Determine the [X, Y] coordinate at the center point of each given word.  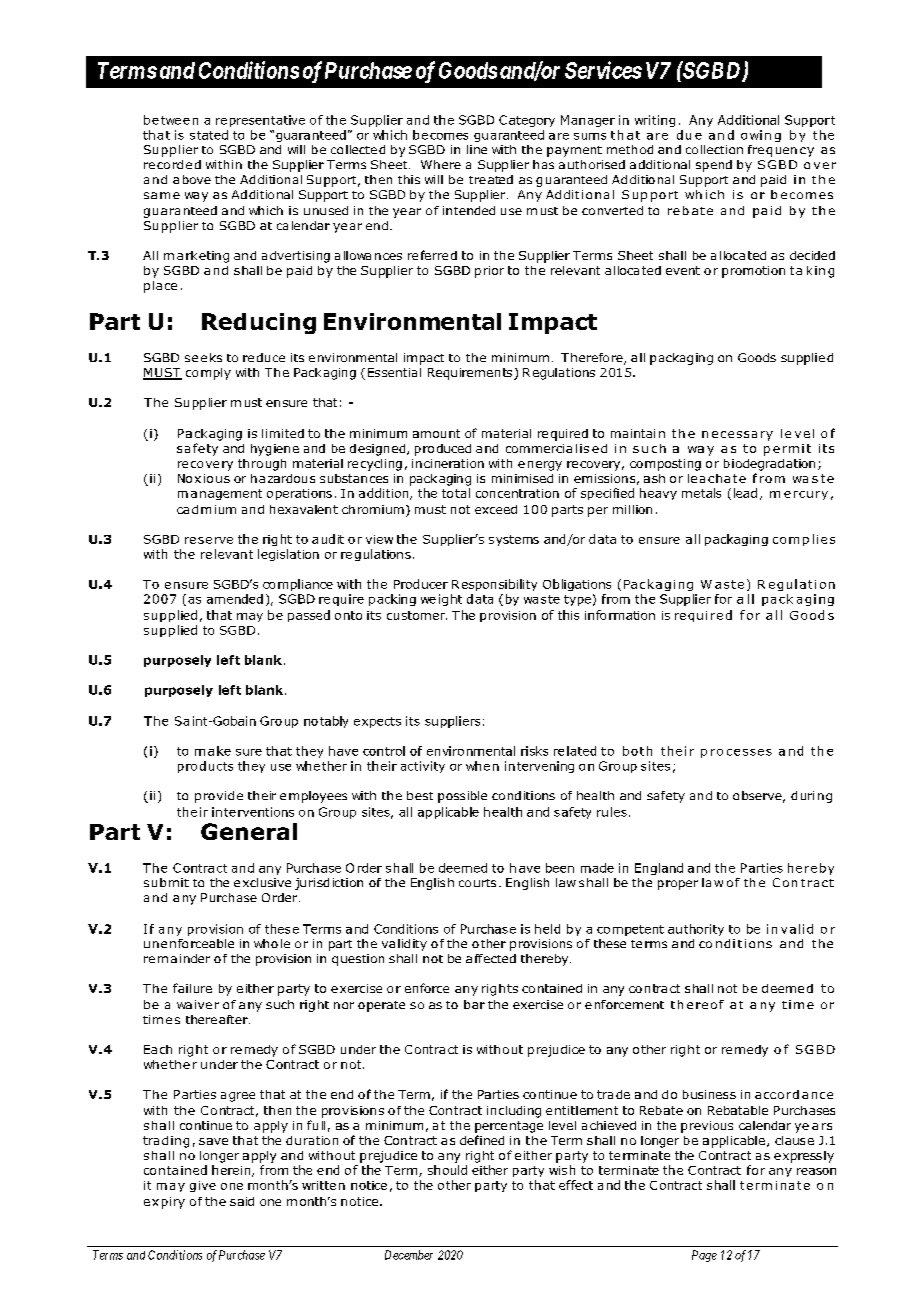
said [242, 1201]
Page [704, 1256]
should [447, 1170]
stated [209, 135]
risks [534, 751]
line [477, 149]
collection [714, 149]
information [620, 615]
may [250, 617]
